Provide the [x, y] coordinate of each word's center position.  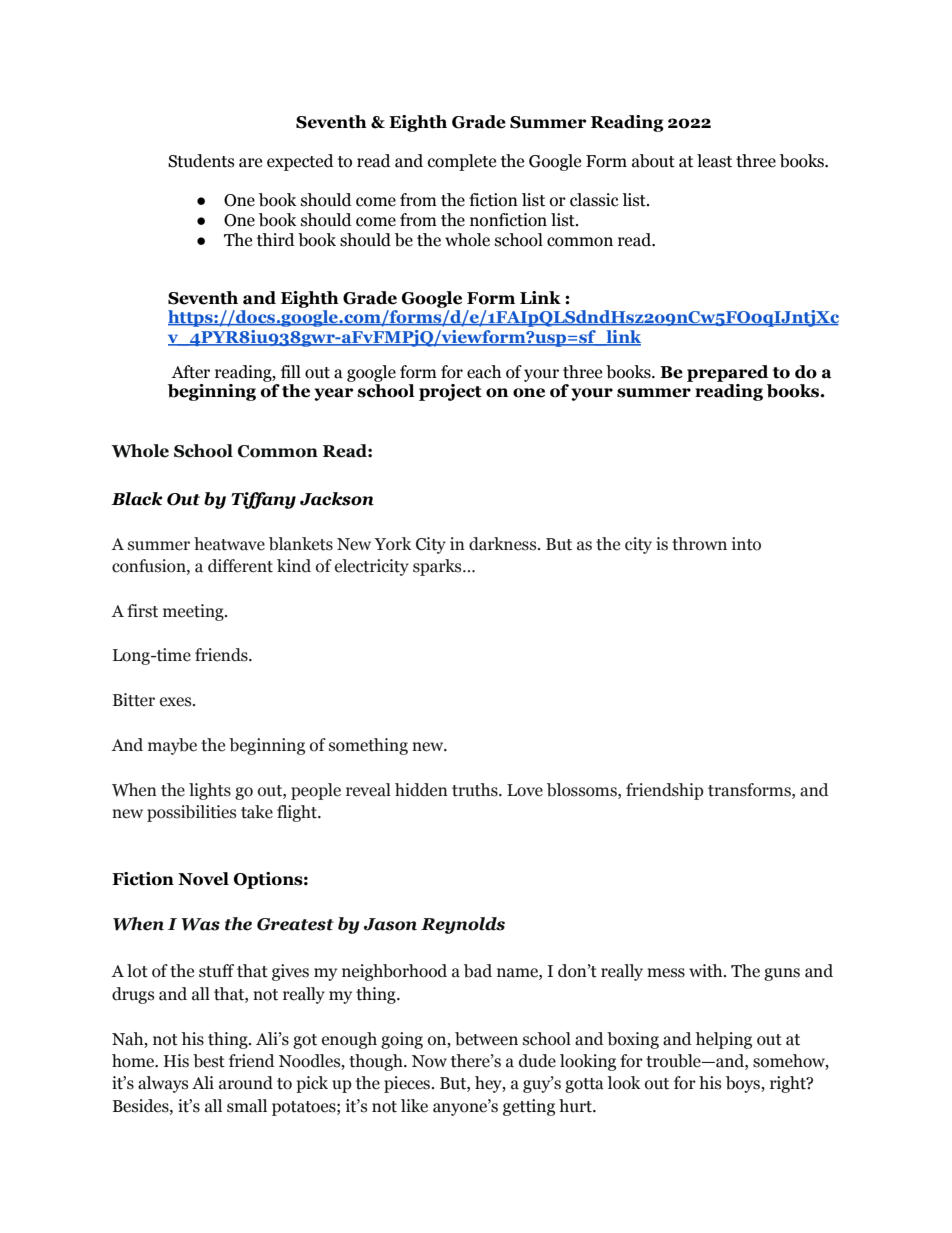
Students [201, 161]
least [714, 161]
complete [462, 162]
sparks [438, 567]
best [209, 1061]
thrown [699, 544]
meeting [194, 612]
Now [429, 1061]
